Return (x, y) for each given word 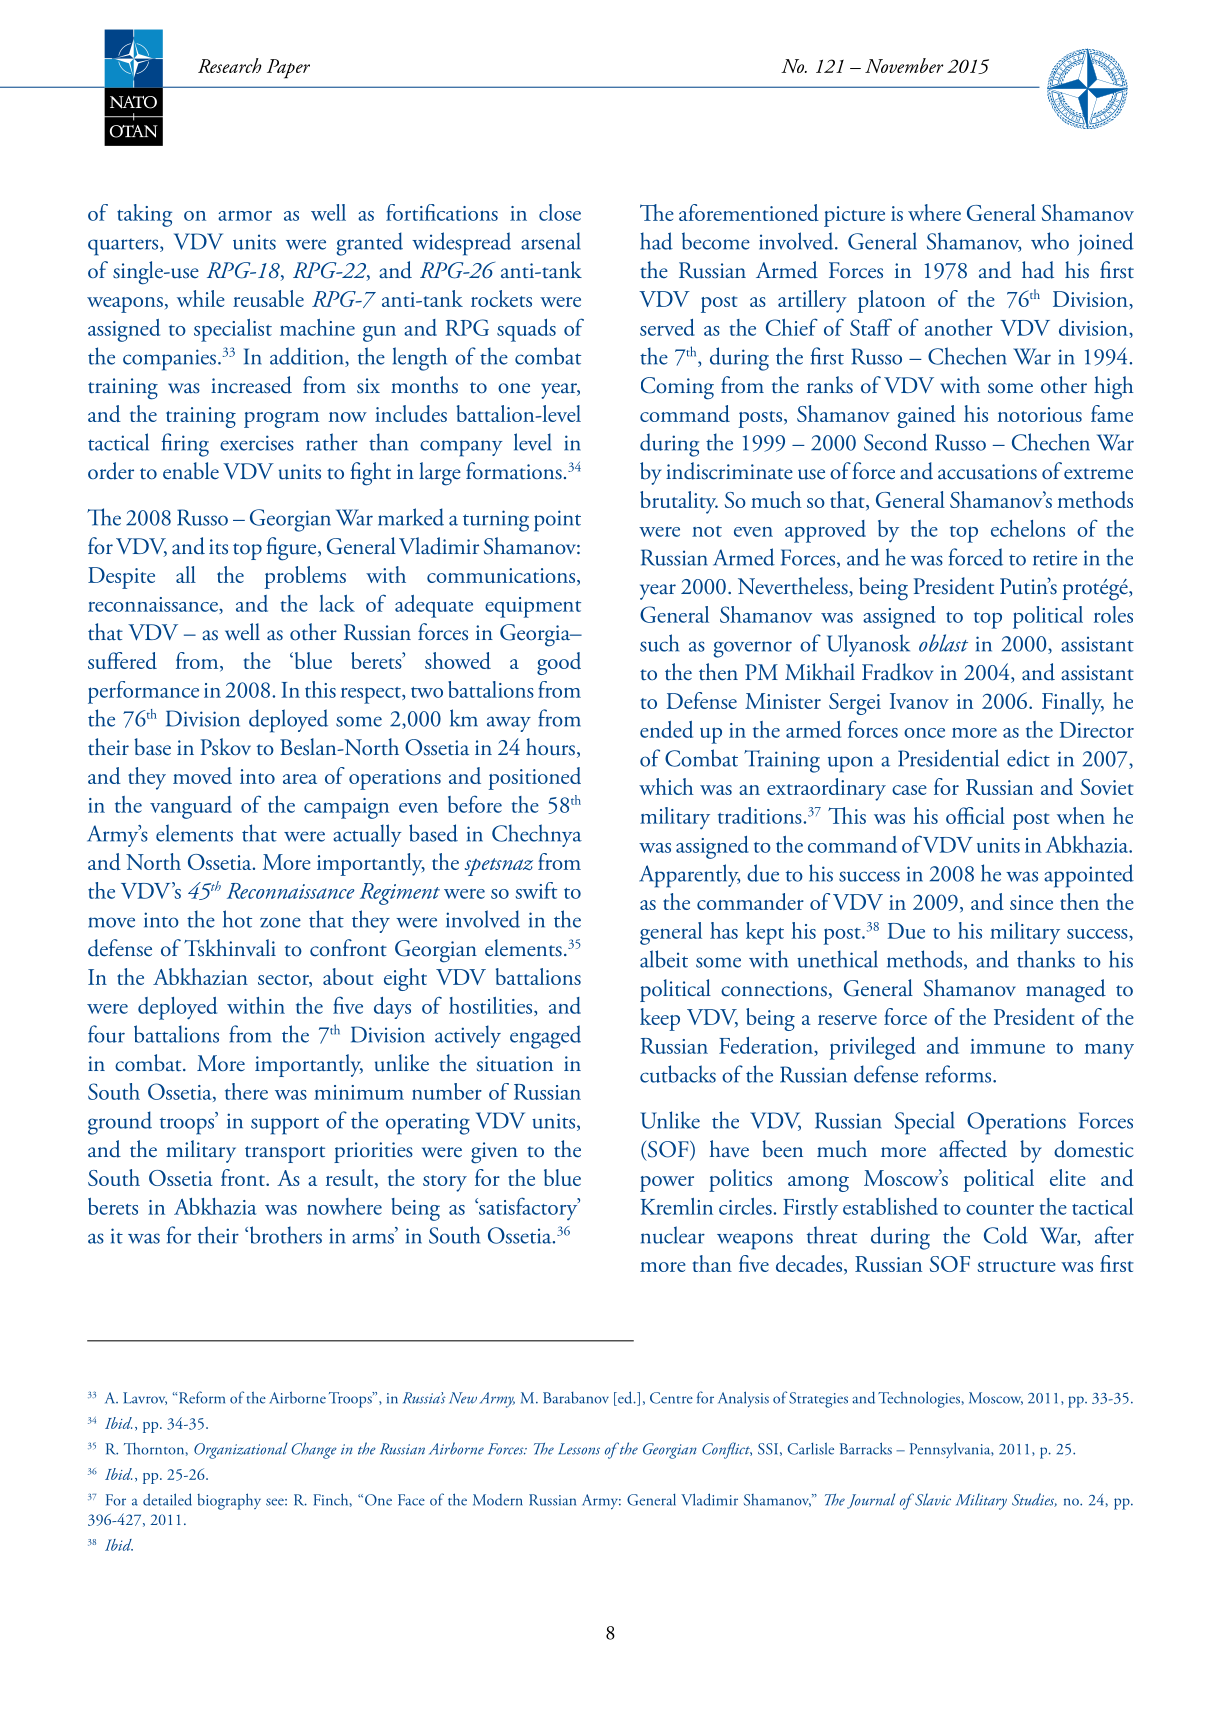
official (975, 815)
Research (230, 65)
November (904, 65)
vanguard (191, 807)
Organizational (241, 1450)
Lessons (579, 1449)
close (560, 212)
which (666, 786)
